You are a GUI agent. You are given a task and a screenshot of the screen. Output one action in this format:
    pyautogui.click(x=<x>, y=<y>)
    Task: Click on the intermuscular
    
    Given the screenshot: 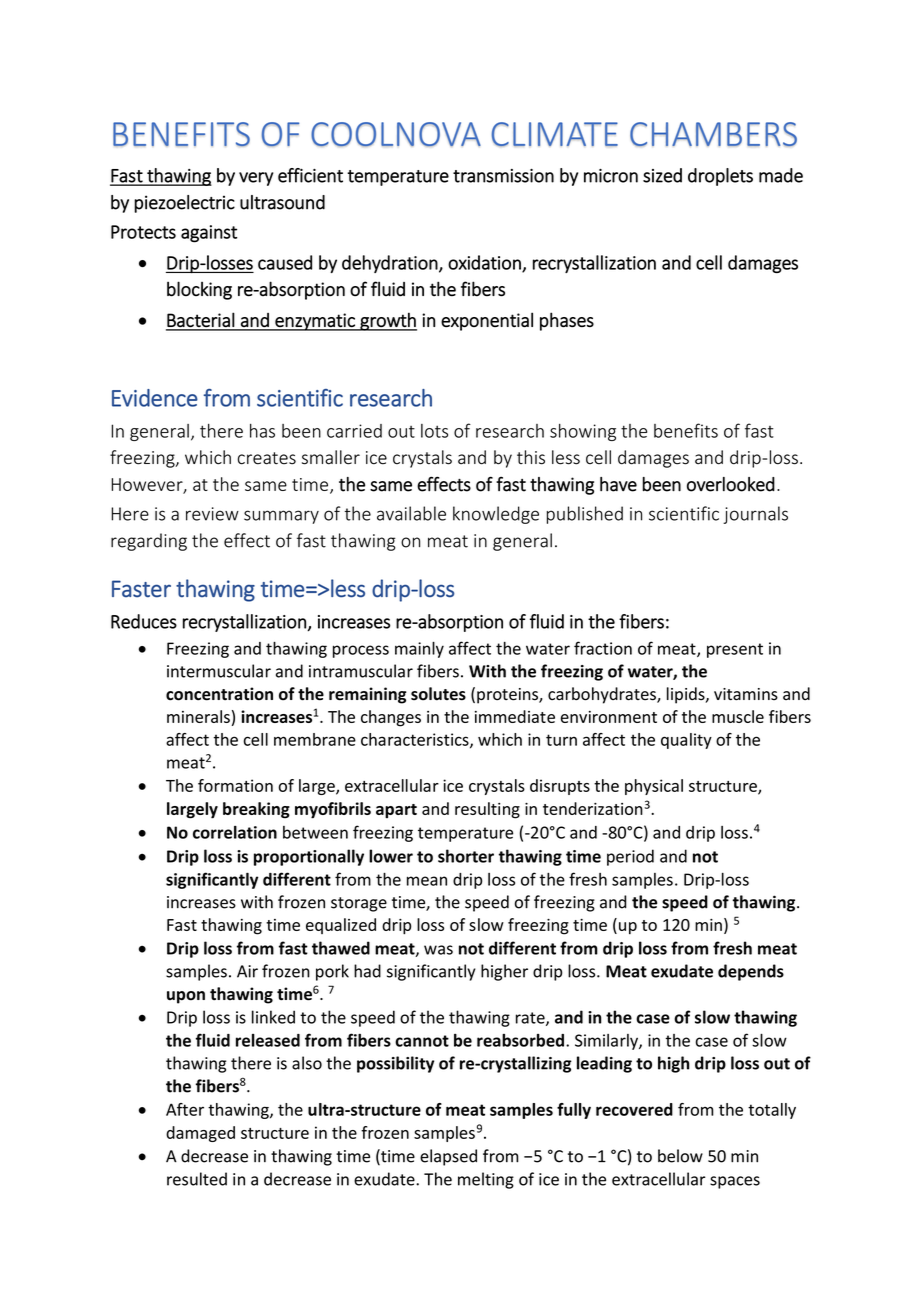 What is the action you would take?
    pyautogui.click(x=219, y=671)
